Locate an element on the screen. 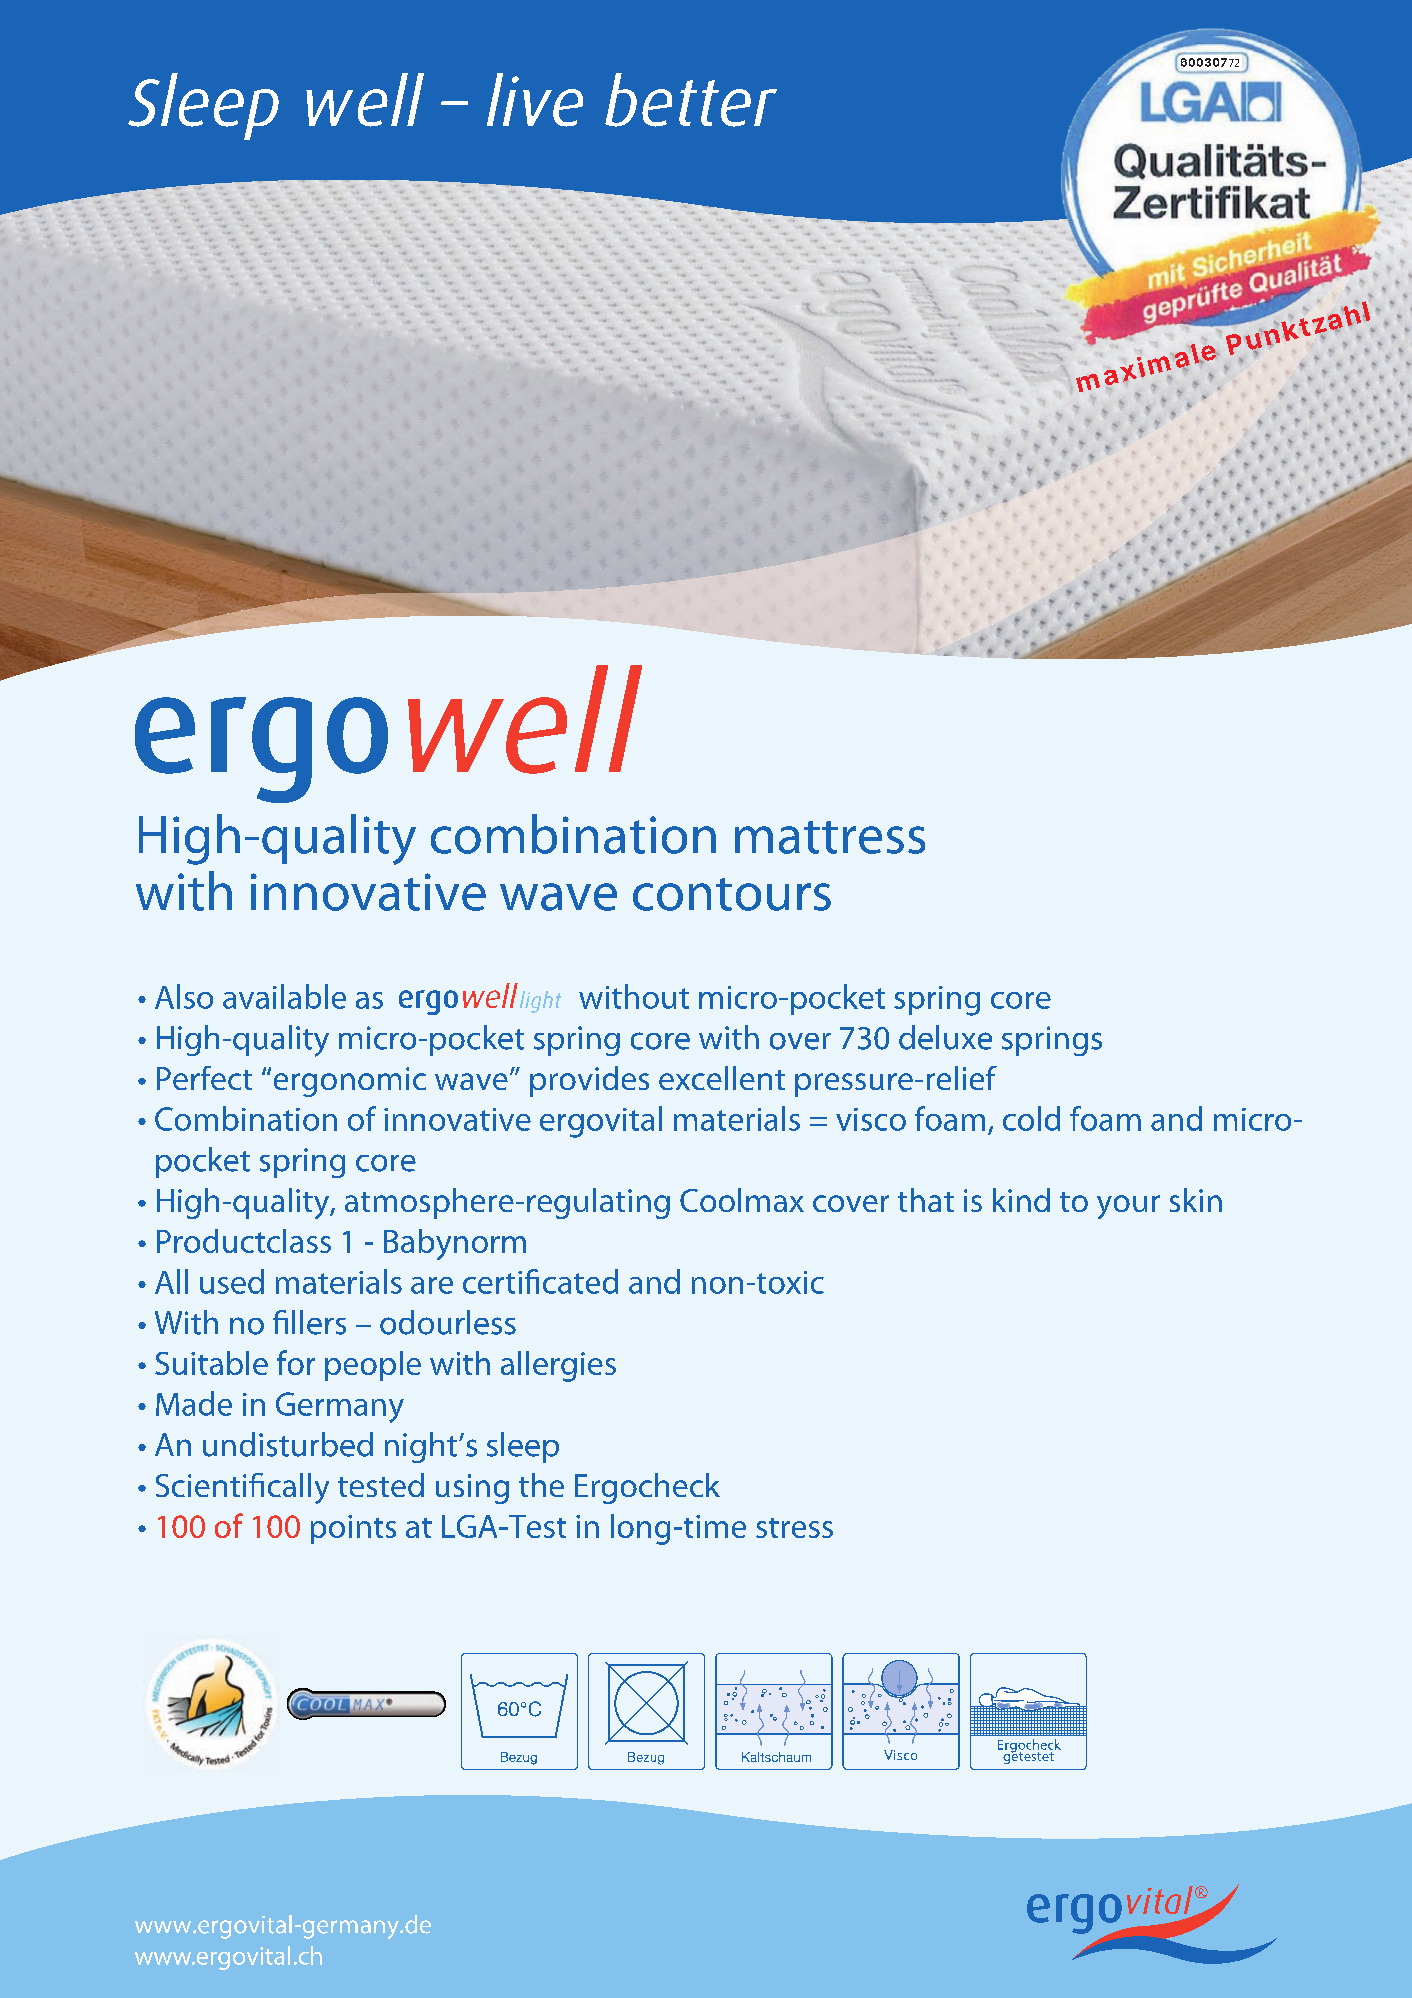  points is located at coordinates (353, 1529).
